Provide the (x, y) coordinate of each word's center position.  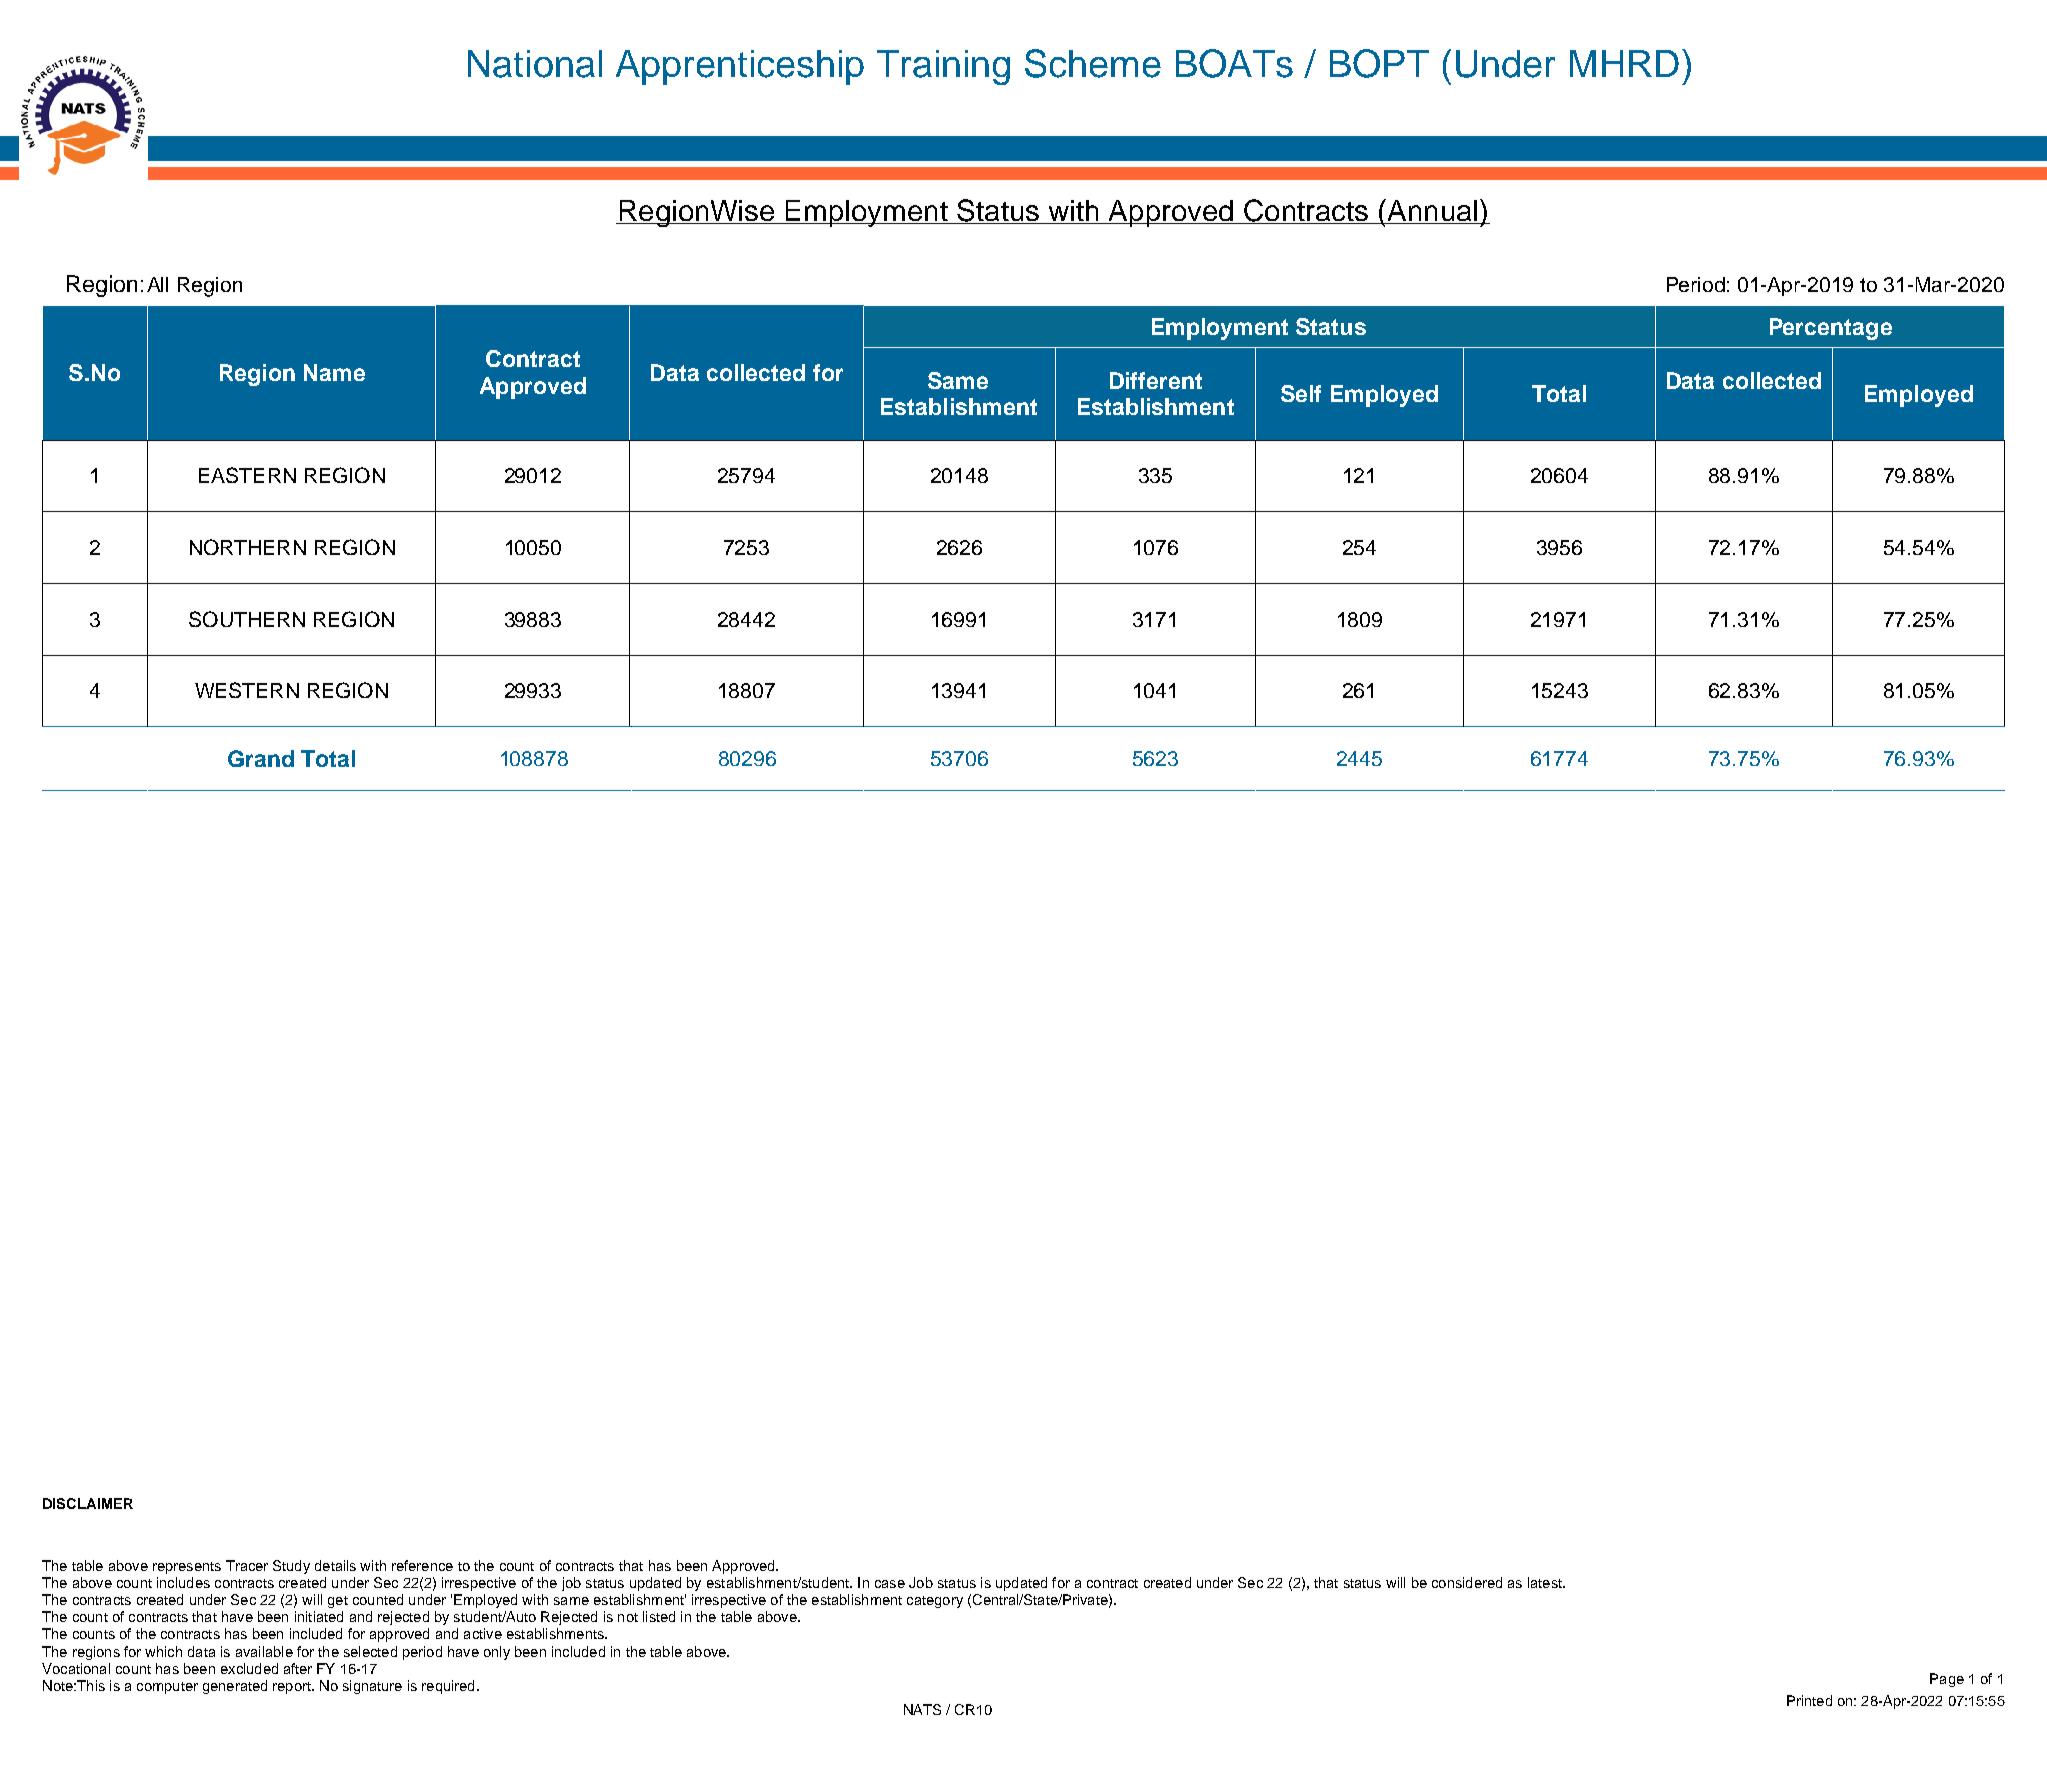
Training (943, 67)
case (890, 1584)
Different (1156, 380)
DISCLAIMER (88, 1503)
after (298, 1668)
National (535, 64)
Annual (1432, 211)
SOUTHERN (247, 619)
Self (1301, 393)
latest (1546, 1582)
